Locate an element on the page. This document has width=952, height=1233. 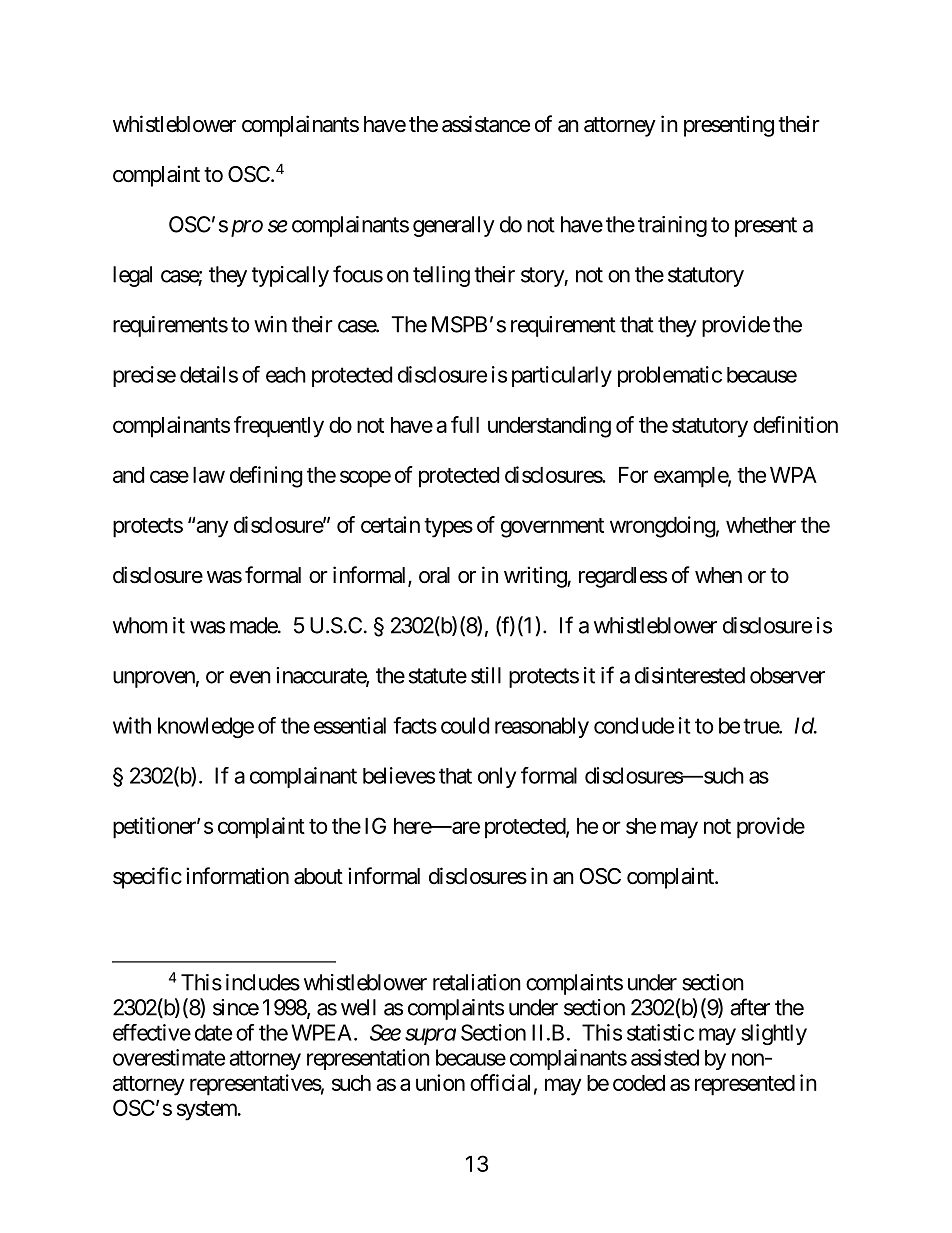
typically is located at coordinates (290, 276).
